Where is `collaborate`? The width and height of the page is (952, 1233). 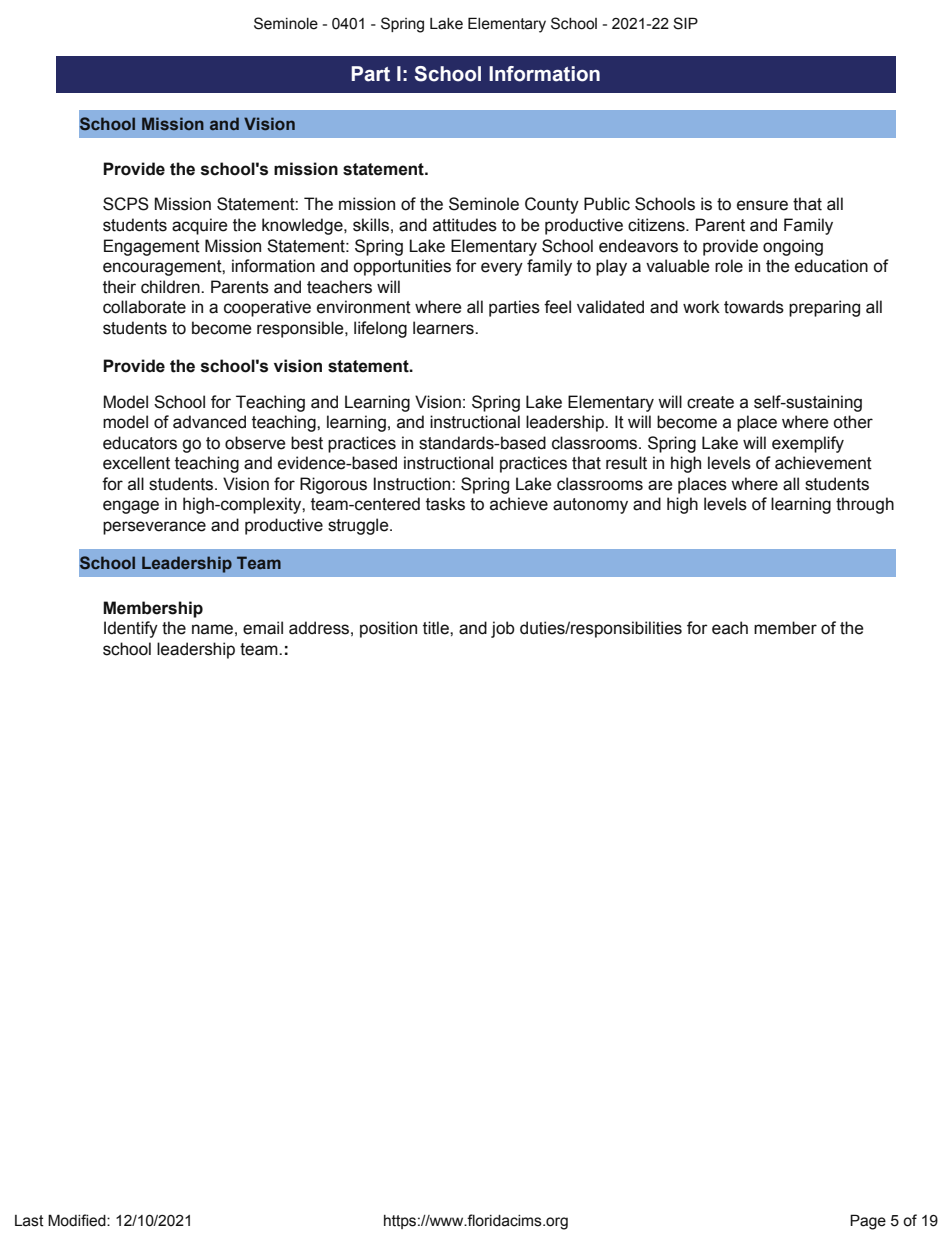 collaborate is located at coordinates (144, 307).
